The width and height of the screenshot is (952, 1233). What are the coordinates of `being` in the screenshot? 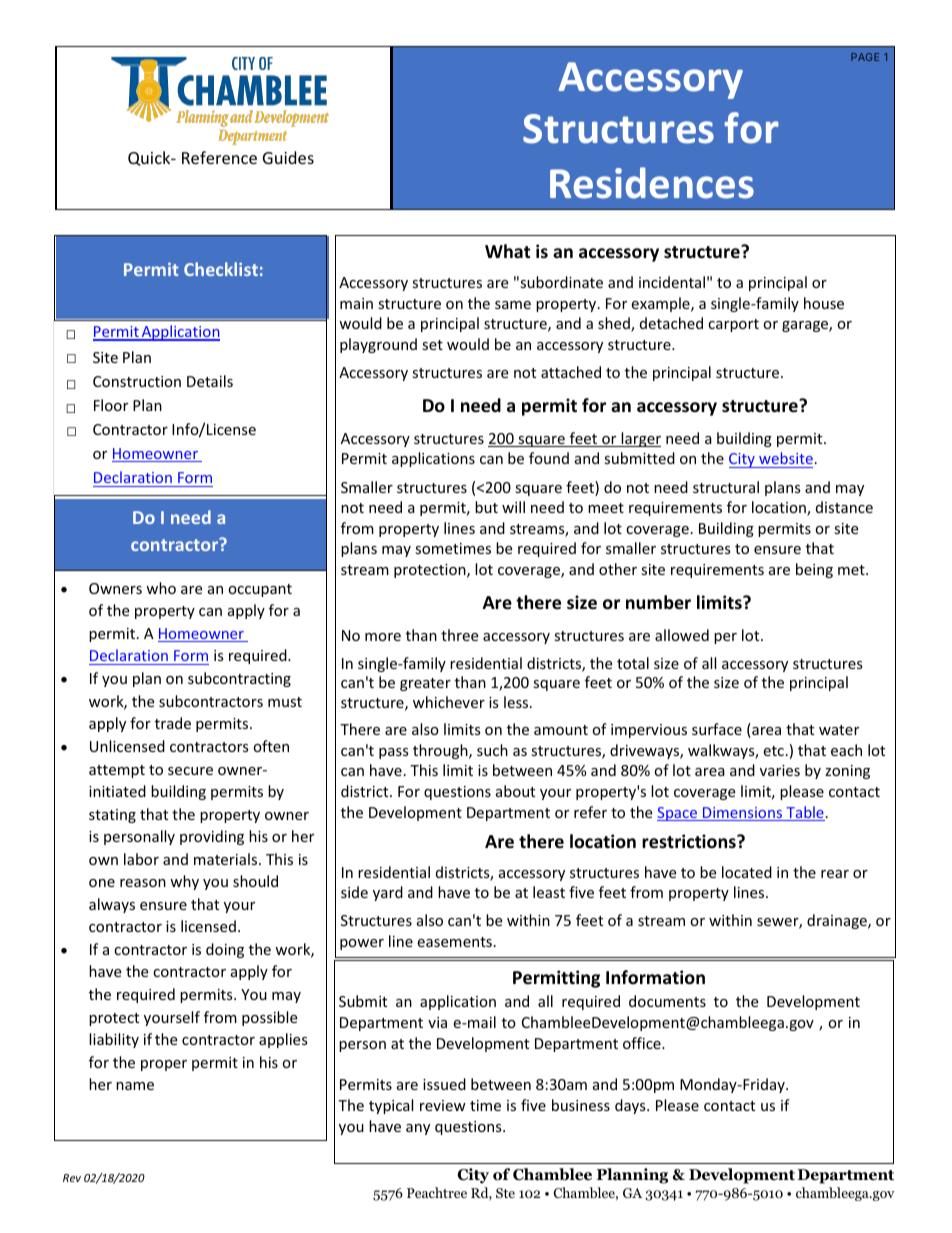 It's located at (814, 570).
